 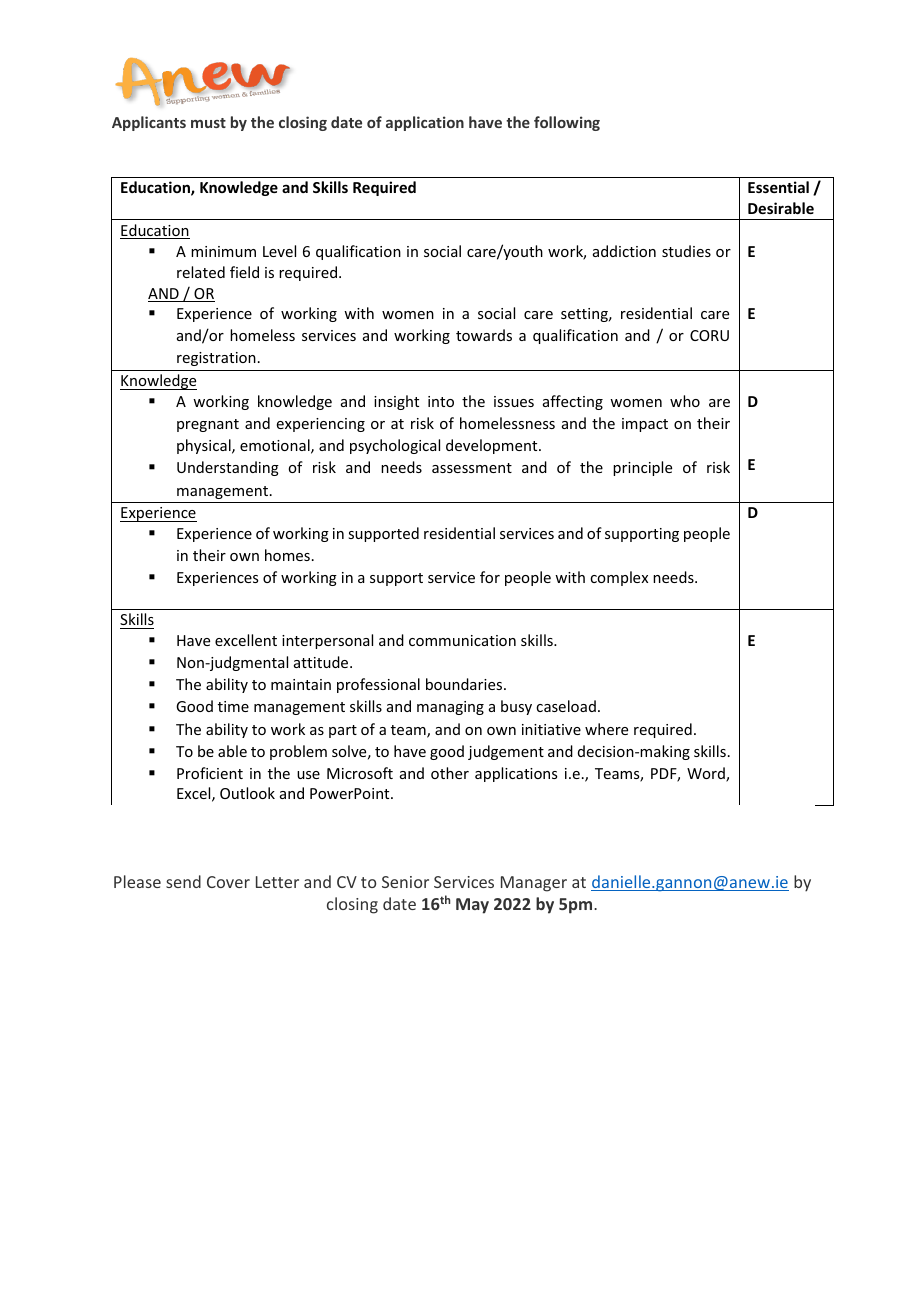 What do you see at coordinates (642, 468) in the page?
I see `principle` at bounding box center [642, 468].
